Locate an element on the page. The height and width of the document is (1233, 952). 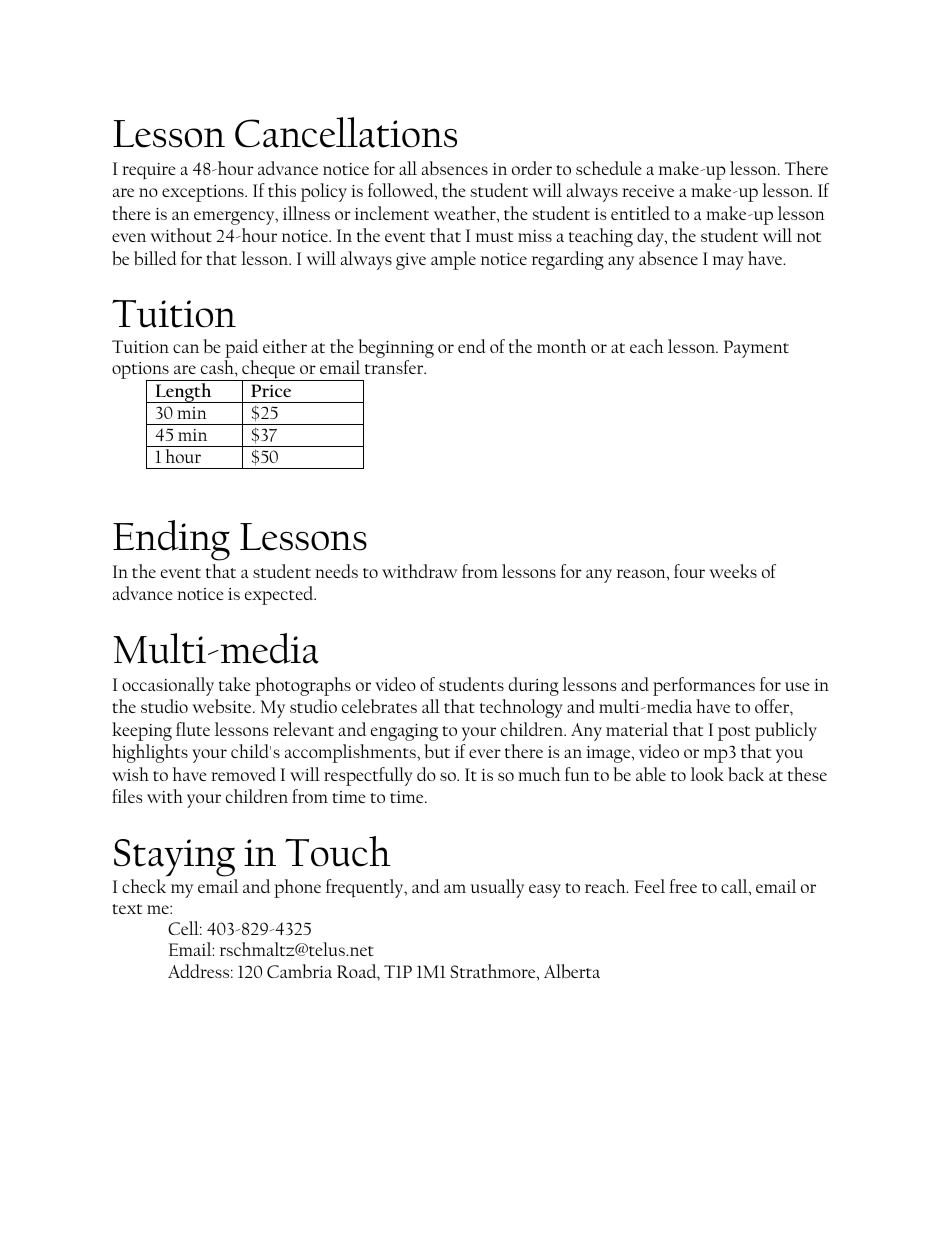
exceptions is located at coordinates (204, 193).
